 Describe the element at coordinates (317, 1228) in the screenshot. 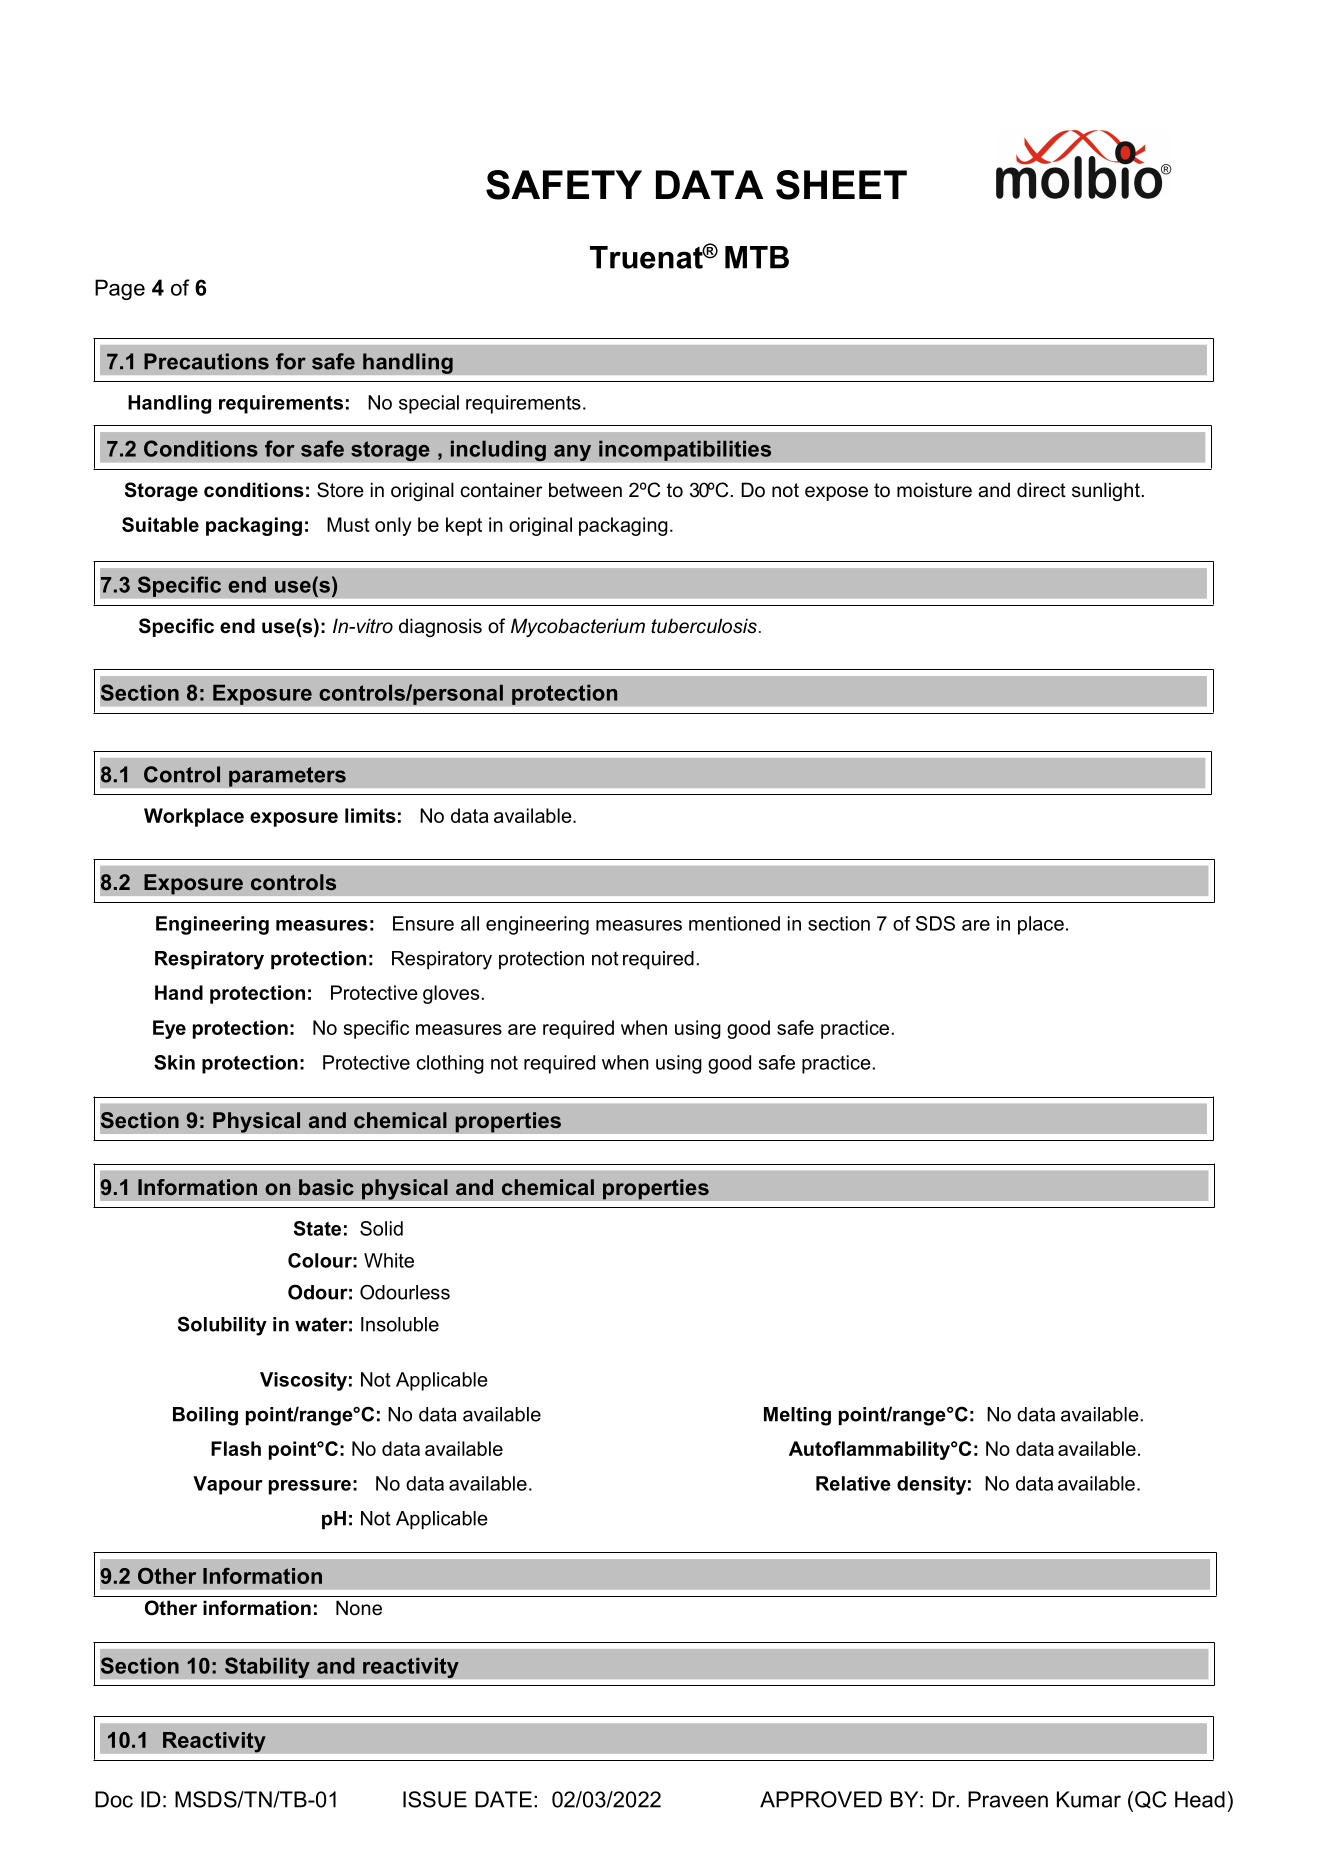

I see `State` at that location.
